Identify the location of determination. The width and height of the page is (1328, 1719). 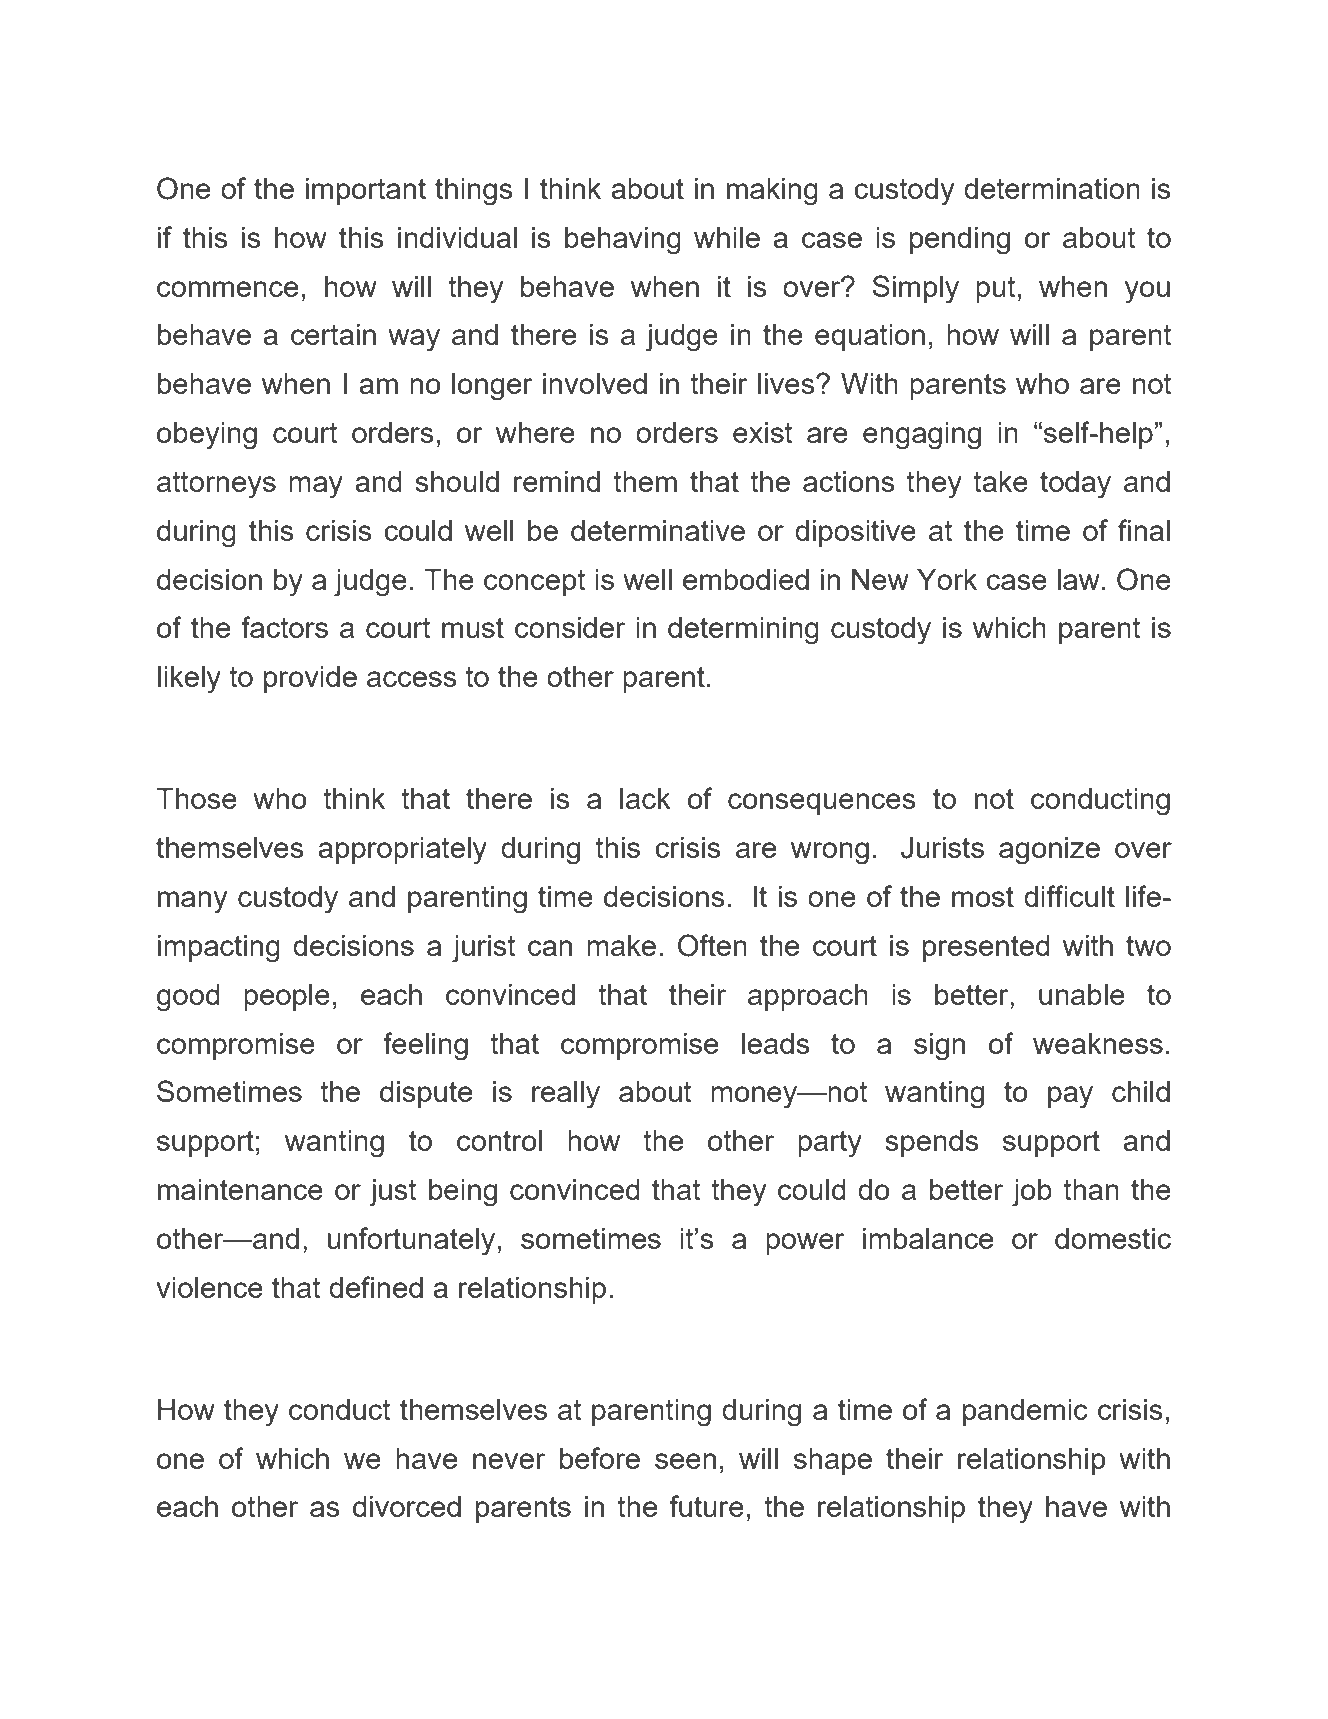
(1052, 188).
